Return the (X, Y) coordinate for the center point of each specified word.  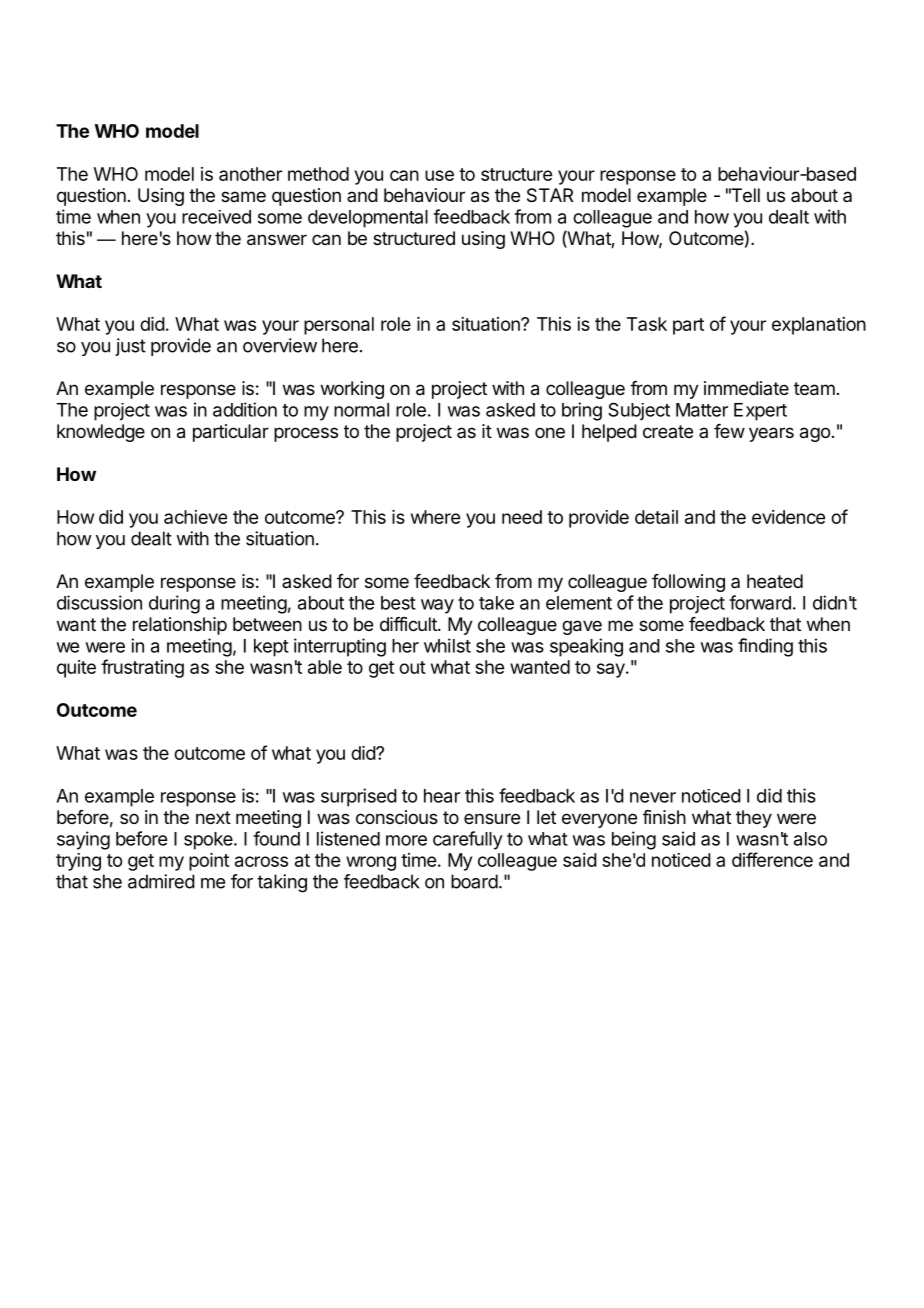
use (439, 175)
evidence (788, 517)
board (474, 881)
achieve (195, 517)
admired (161, 881)
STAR (550, 195)
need (522, 517)
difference (772, 859)
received (216, 217)
